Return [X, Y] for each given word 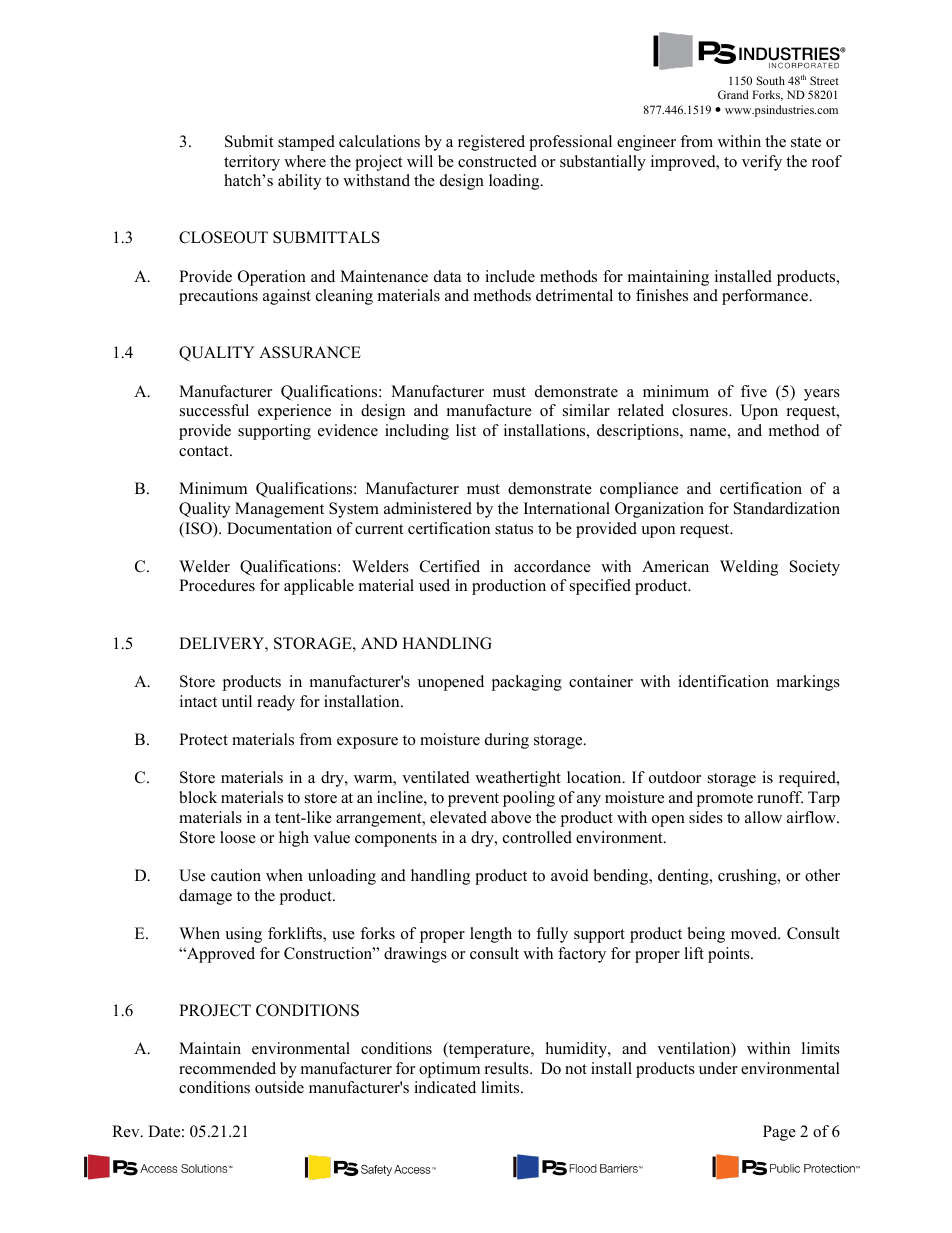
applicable [319, 587]
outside [279, 1087]
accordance [552, 566]
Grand [733, 94]
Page [779, 1133]
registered [491, 143]
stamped [306, 143]
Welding [749, 568]
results [508, 1068]
